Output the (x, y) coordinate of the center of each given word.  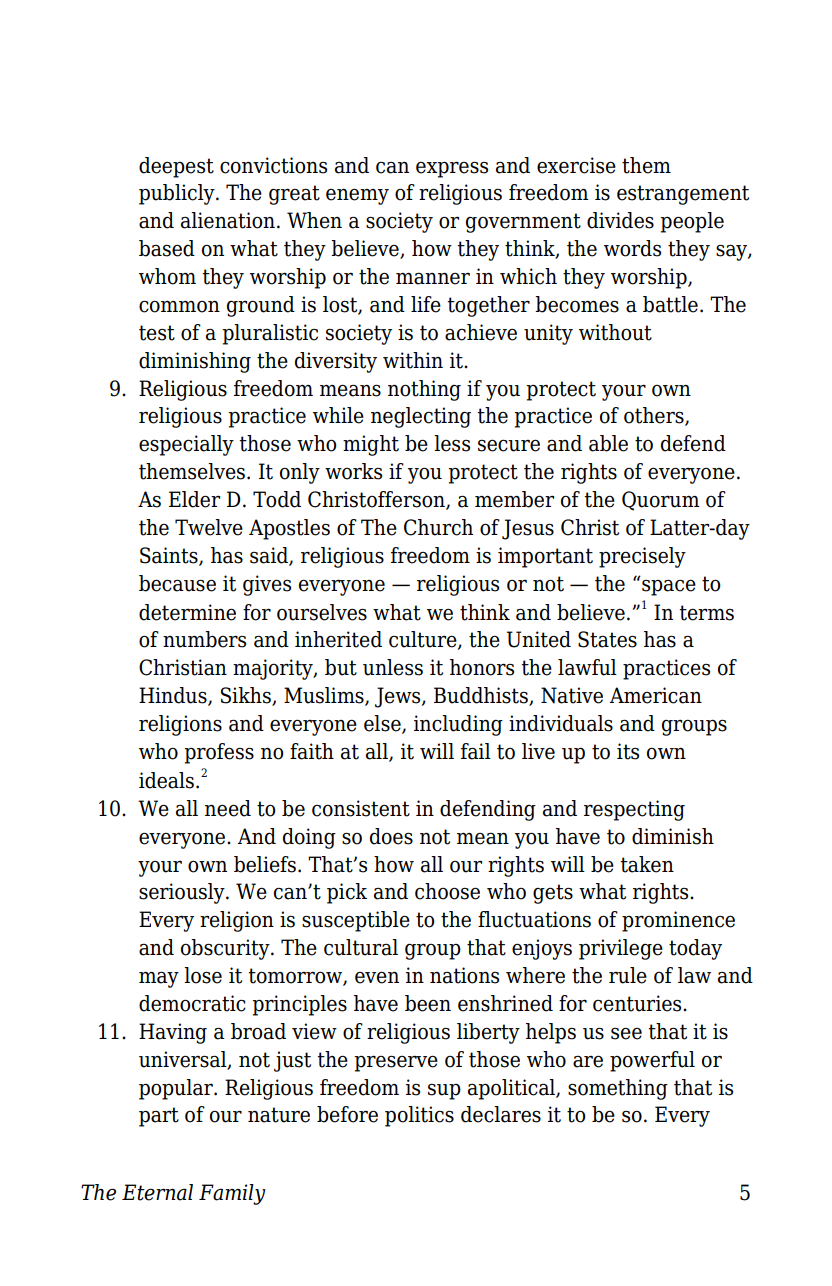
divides (620, 220)
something (618, 1089)
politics (419, 1116)
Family (232, 1194)
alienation (228, 220)
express (452, 169)
